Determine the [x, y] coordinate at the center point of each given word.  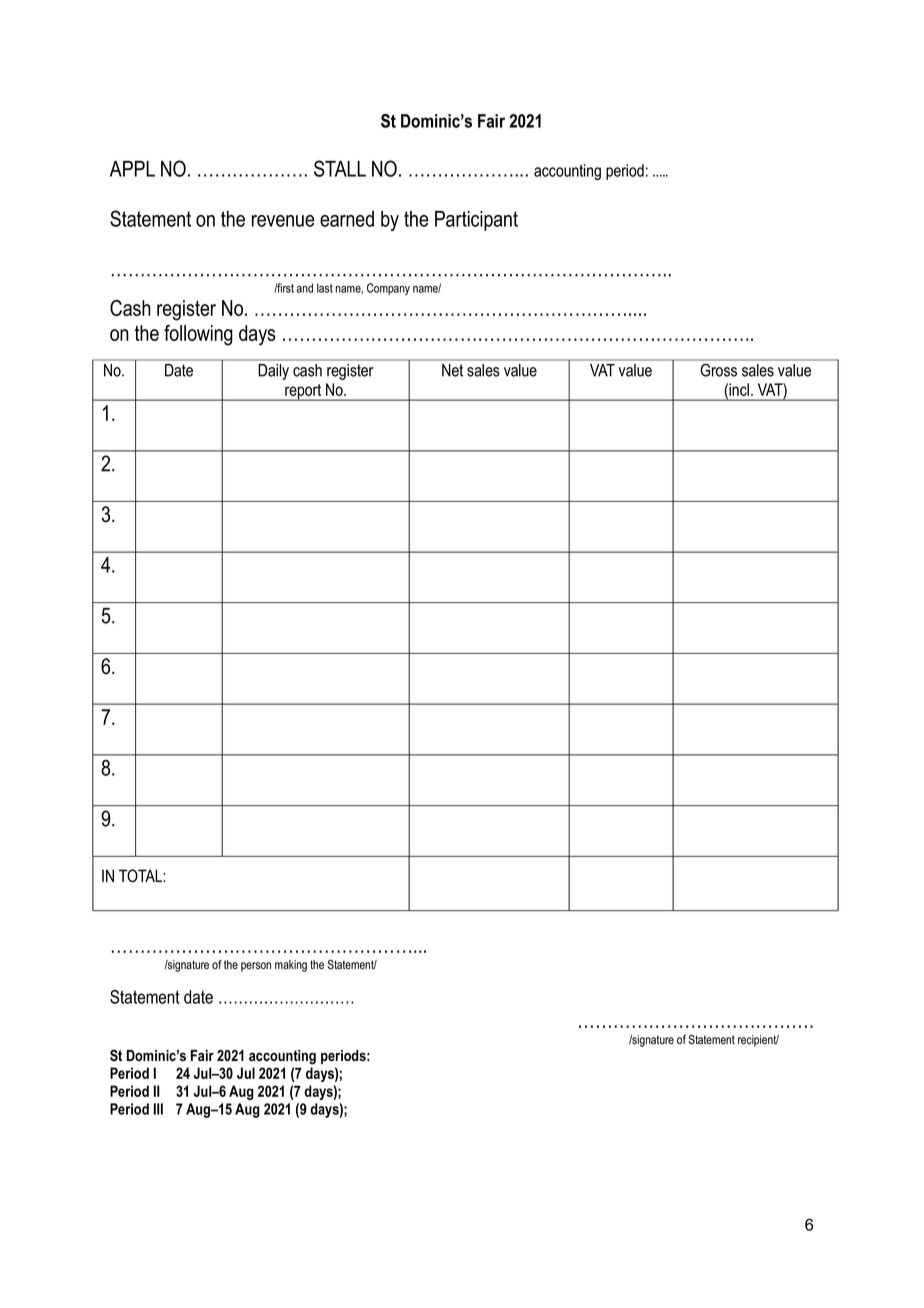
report [303, 392]
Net [452, 370]
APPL [132, 169]
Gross [719, 370]
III [158, 1109]
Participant [476, 221]
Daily [274, 372]
